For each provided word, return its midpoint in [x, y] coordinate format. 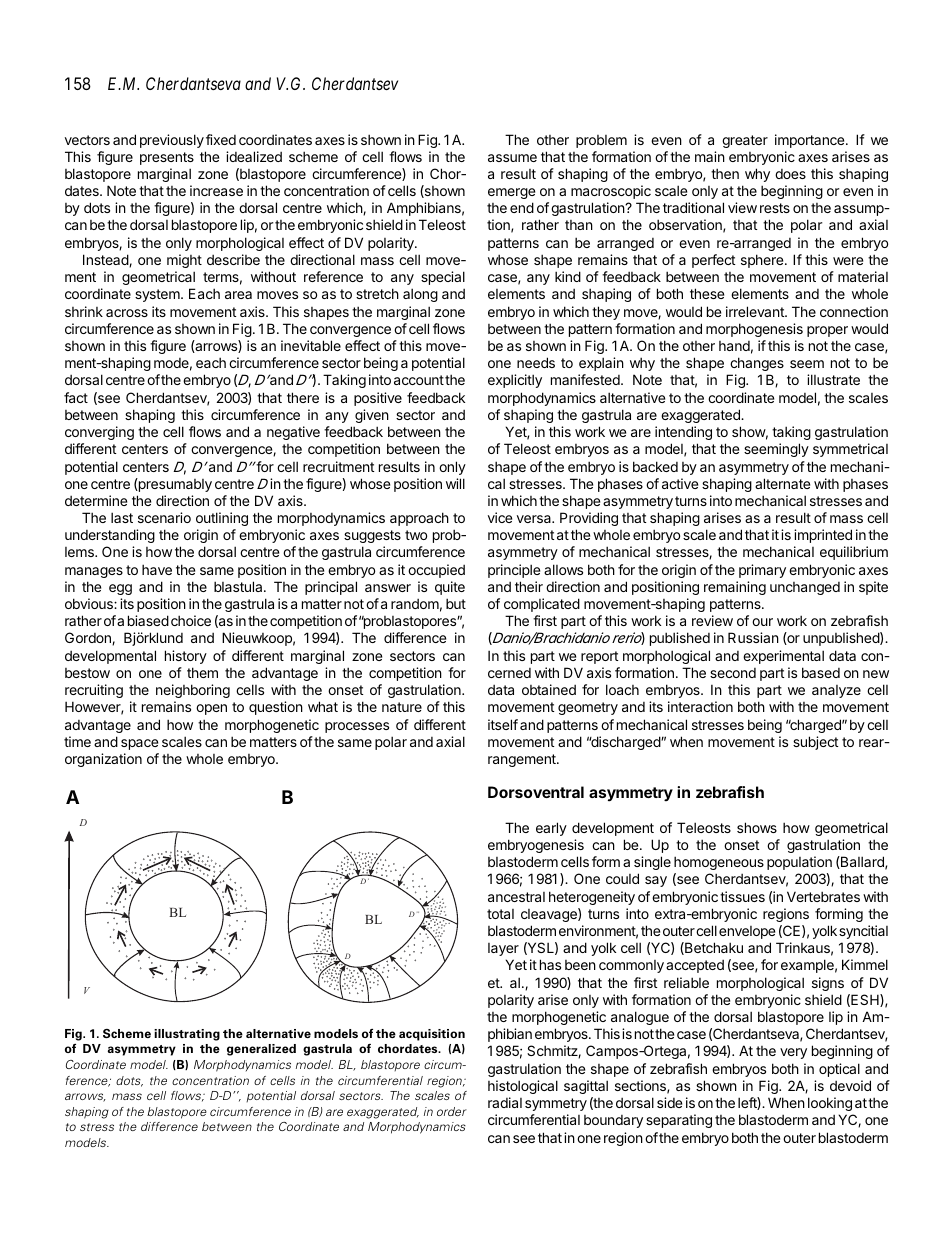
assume [512, 158]
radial [505, 1102]
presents [167, 158]
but [456, 603]
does [790, 174]
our [762, 622]
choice [191, 620]
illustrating [187, 1035]
